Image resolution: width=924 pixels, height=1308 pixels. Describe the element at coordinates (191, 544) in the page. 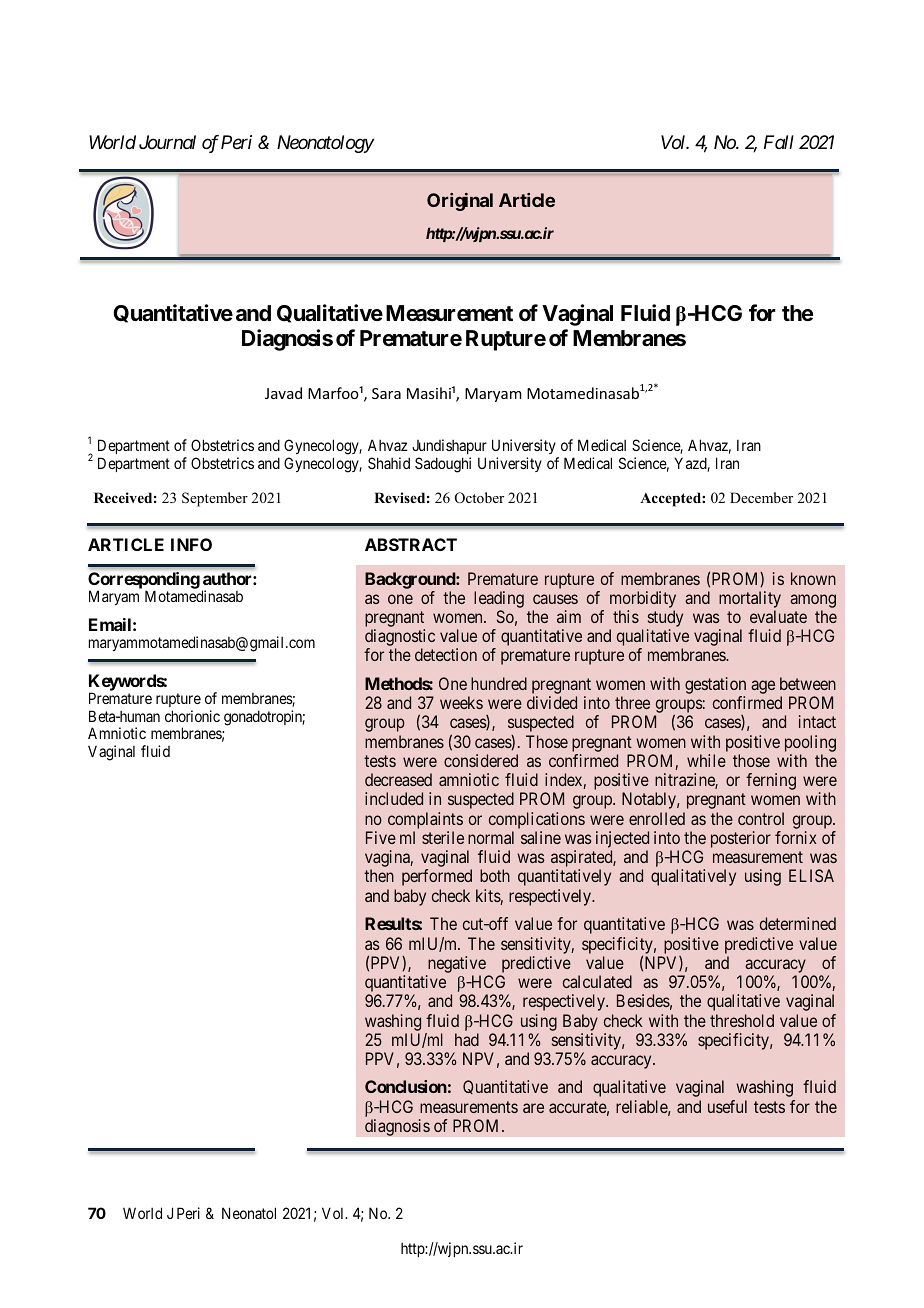

I see `INFO` at that location.
